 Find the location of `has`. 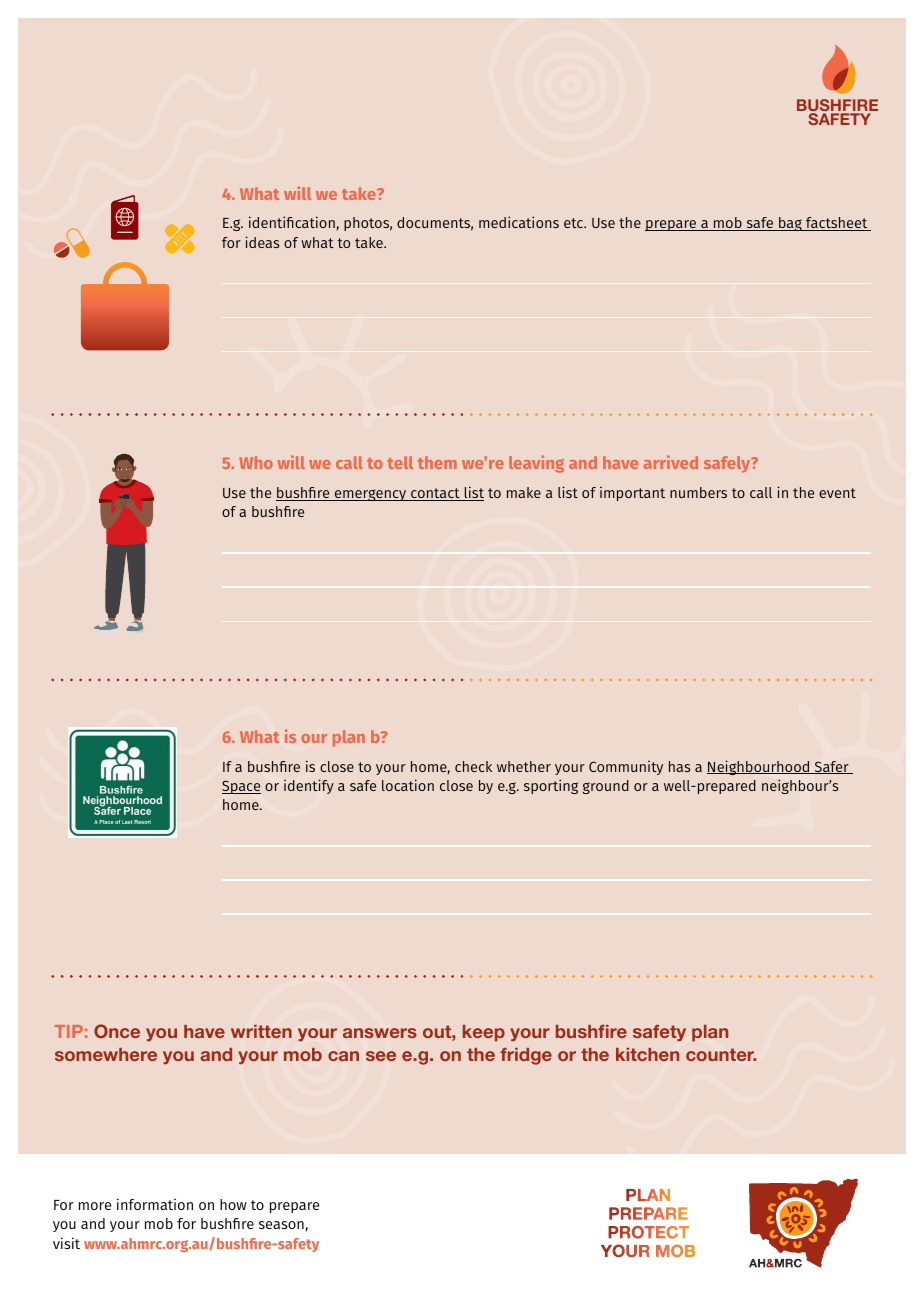

has is located at coordinates (680, 766).
